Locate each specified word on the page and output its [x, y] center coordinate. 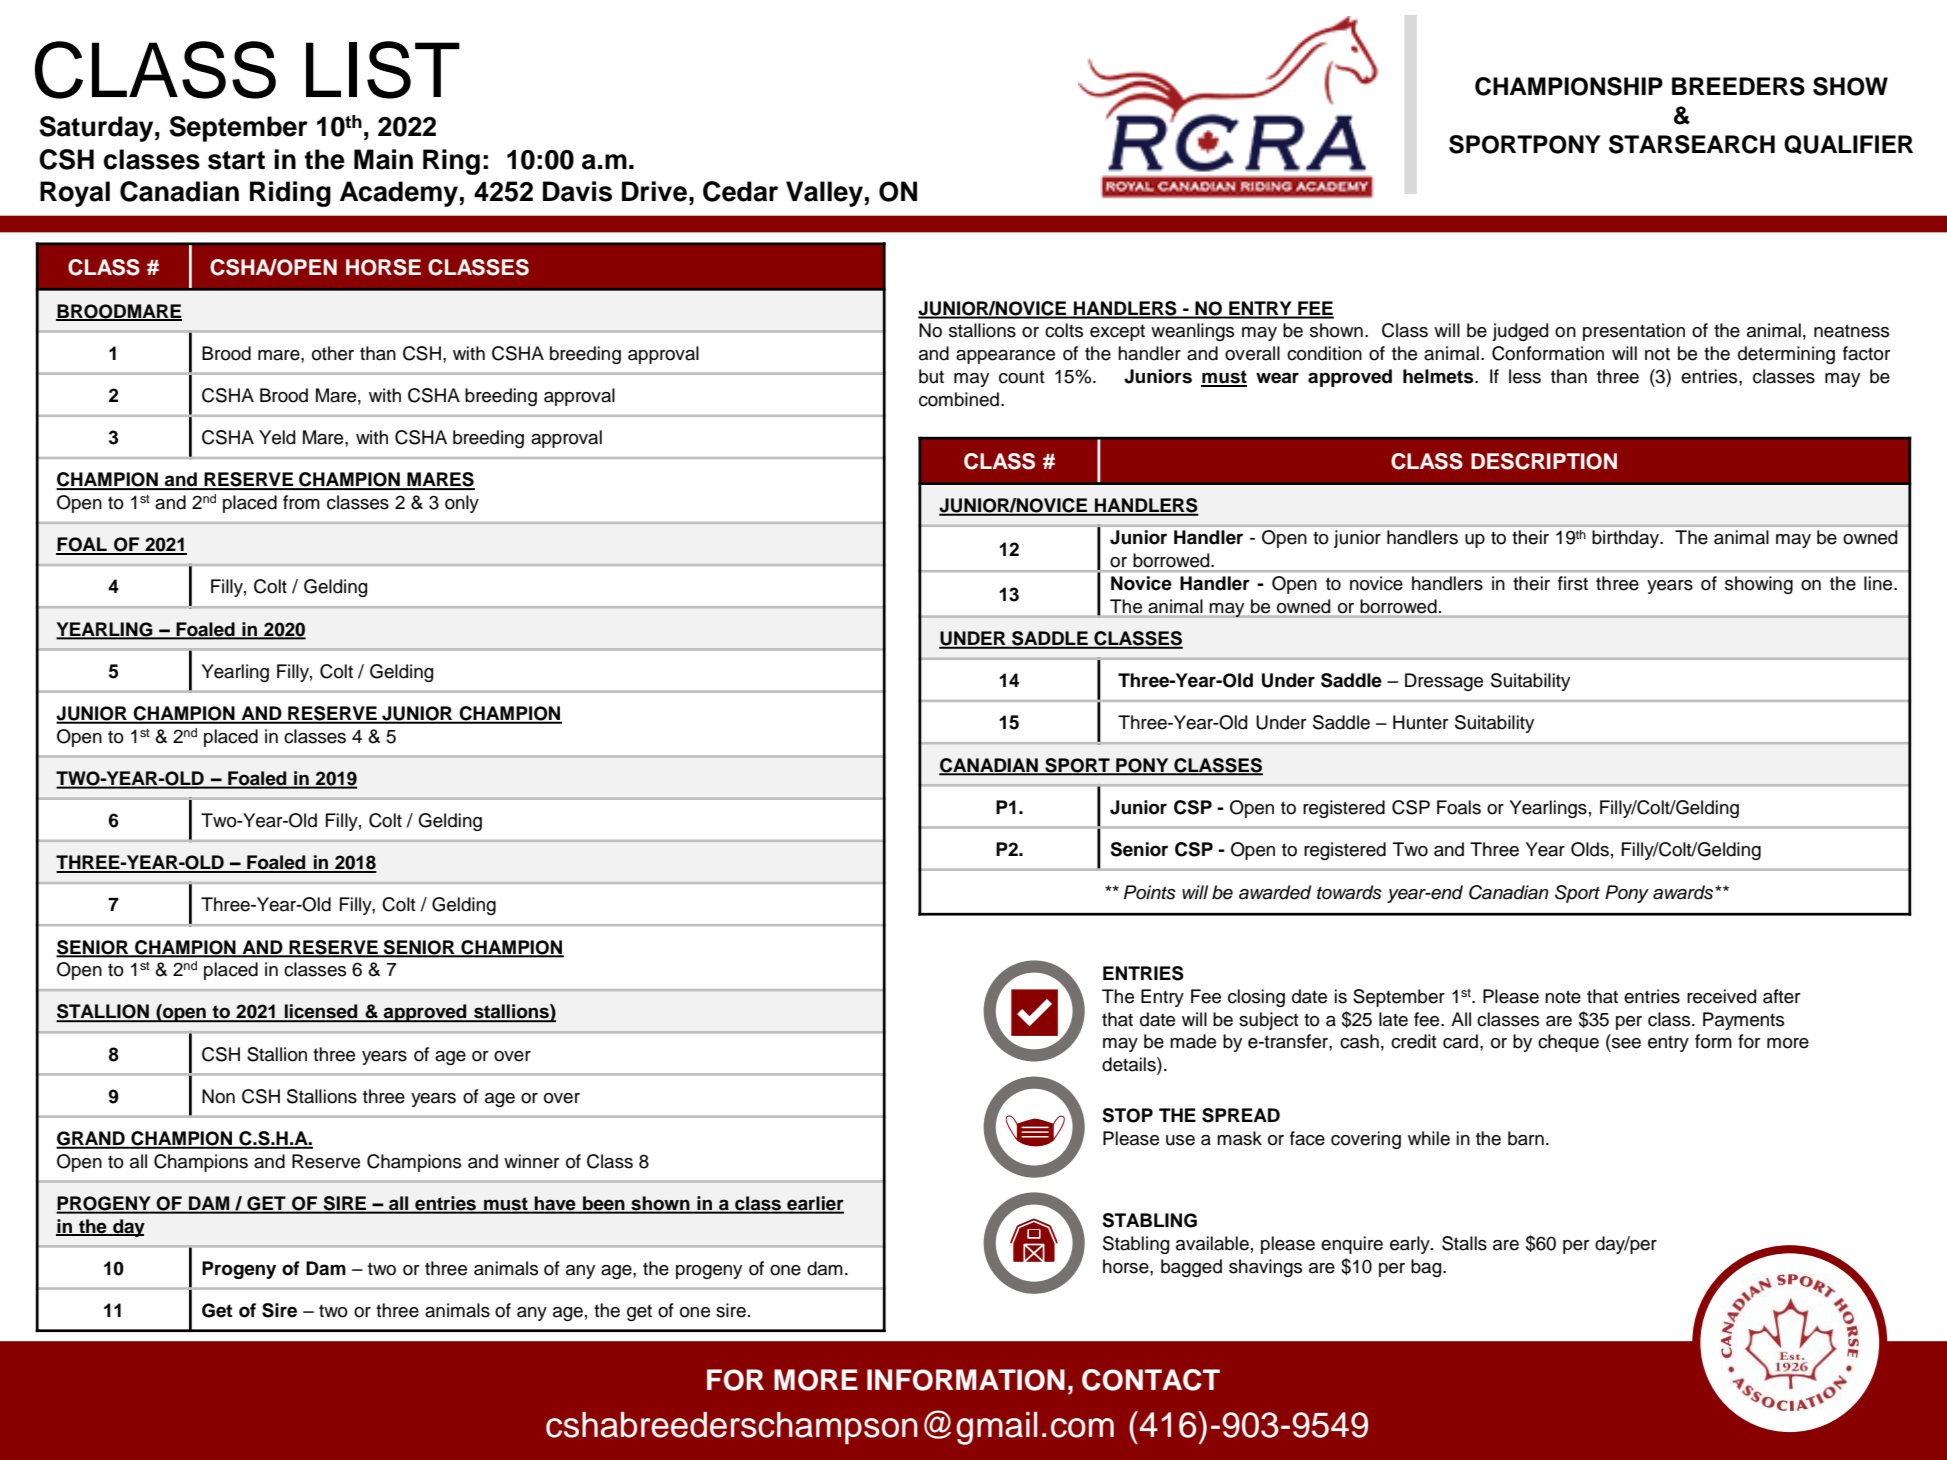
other [333, 353]
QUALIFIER [1848, 144]
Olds [1590, 849]
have [555, 1204]
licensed [321, 1012]
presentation [1634, 332]
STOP [1127, 1115]
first [1573, 583]
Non [218, 1096]
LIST [383, 70]
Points [1150, 892]
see [1626, 1043]
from [301, 502]
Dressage [1444, 682]
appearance [1005, 357]
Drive [654, 191]
